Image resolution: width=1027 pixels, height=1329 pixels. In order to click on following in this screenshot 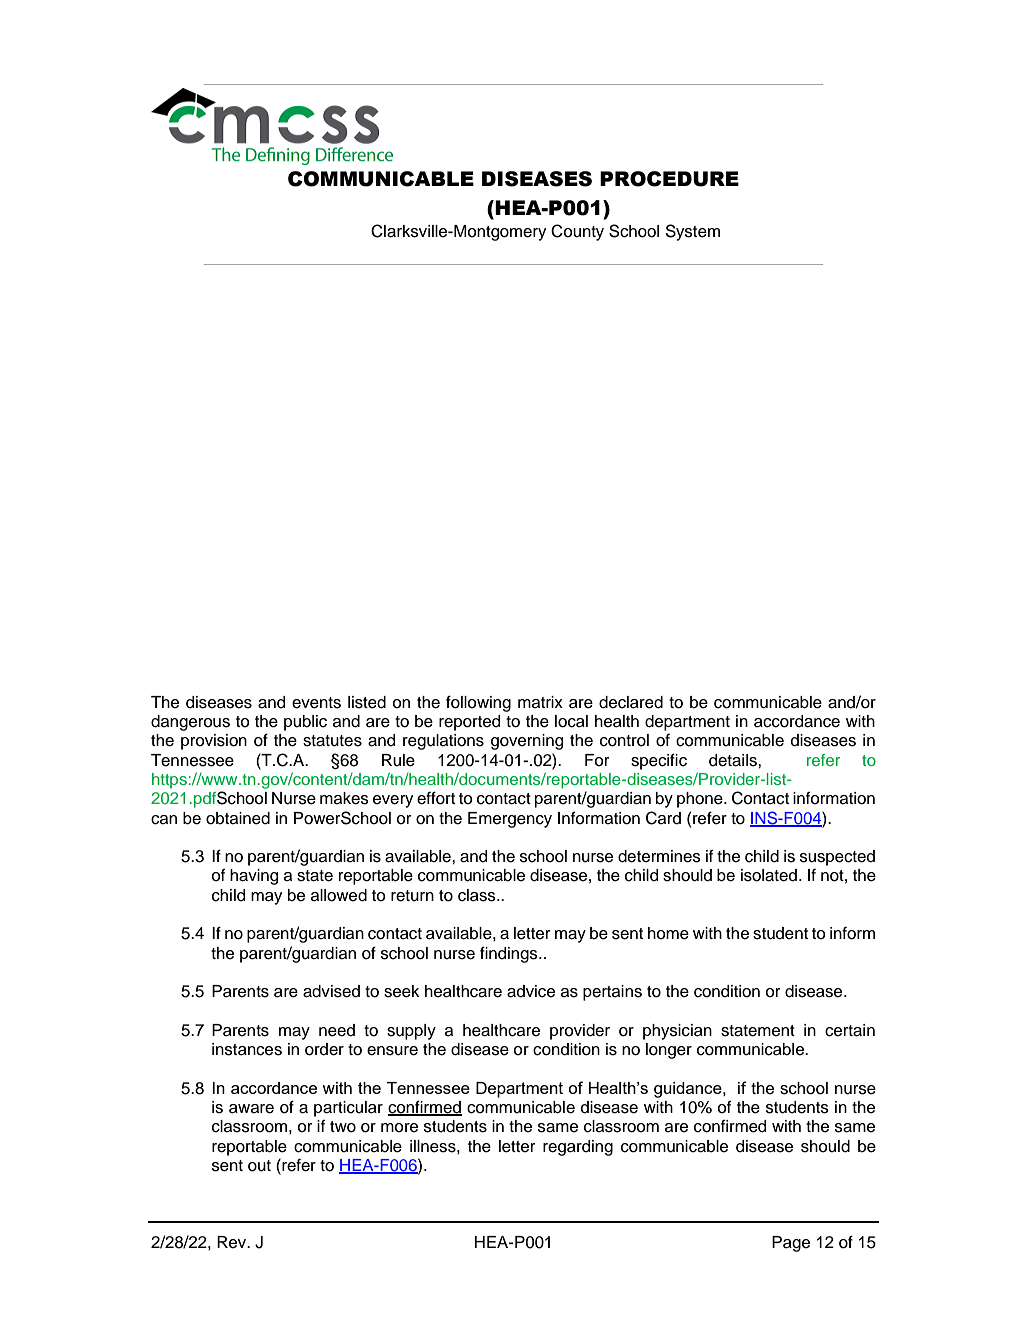, I will do `click(478, 703)`.
